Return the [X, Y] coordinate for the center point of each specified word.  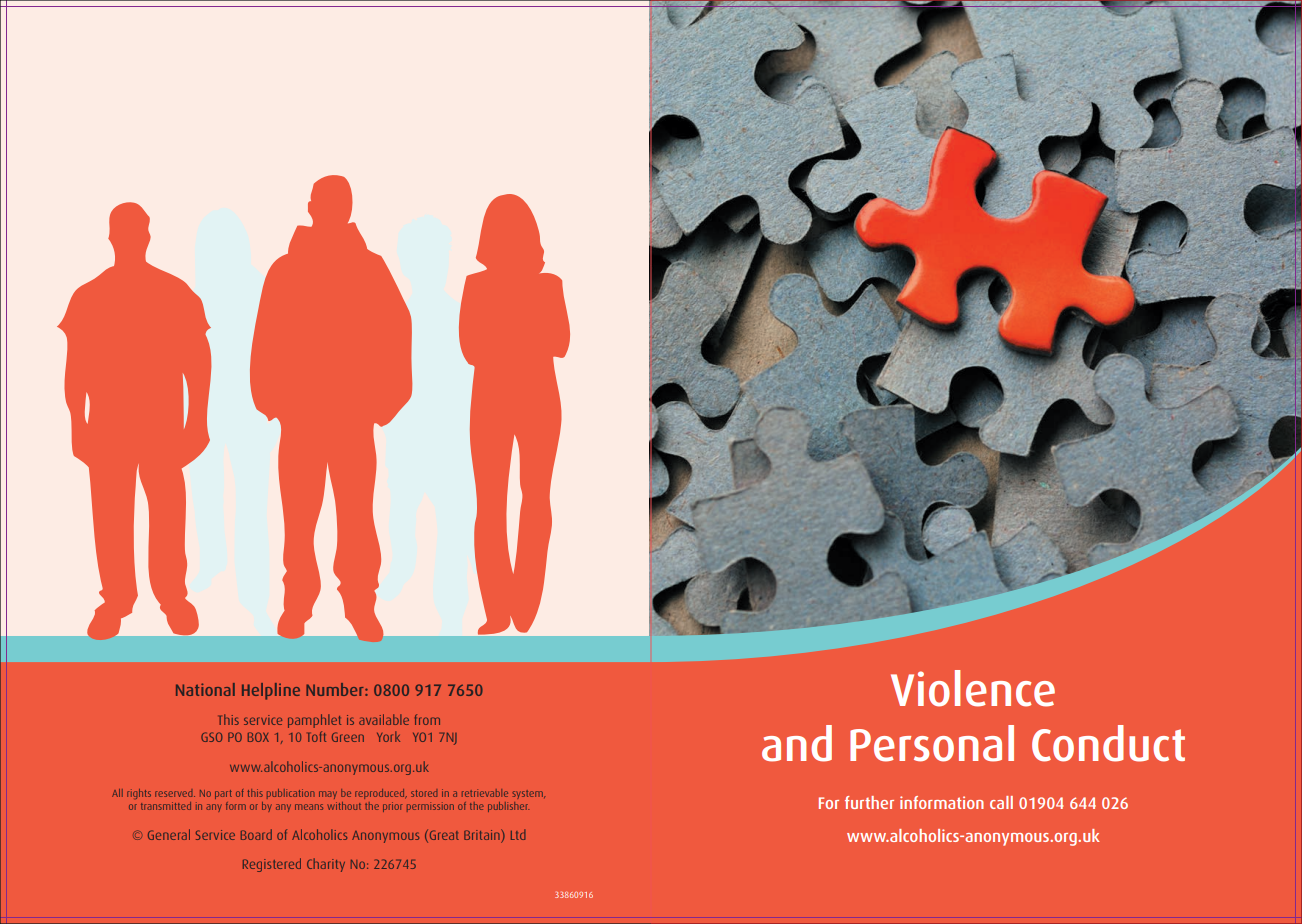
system [528, 794]
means [309, 807]
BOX [258, 737]
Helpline [271, 691]
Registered [272, 865]
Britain [483, 834]
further [869, 802]
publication [291, 794]
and [797, 743]
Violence [973, 688]
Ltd [518, 834]
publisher [508, 807]
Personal [932, 743]
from [427, 719]
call [1001, 802]
